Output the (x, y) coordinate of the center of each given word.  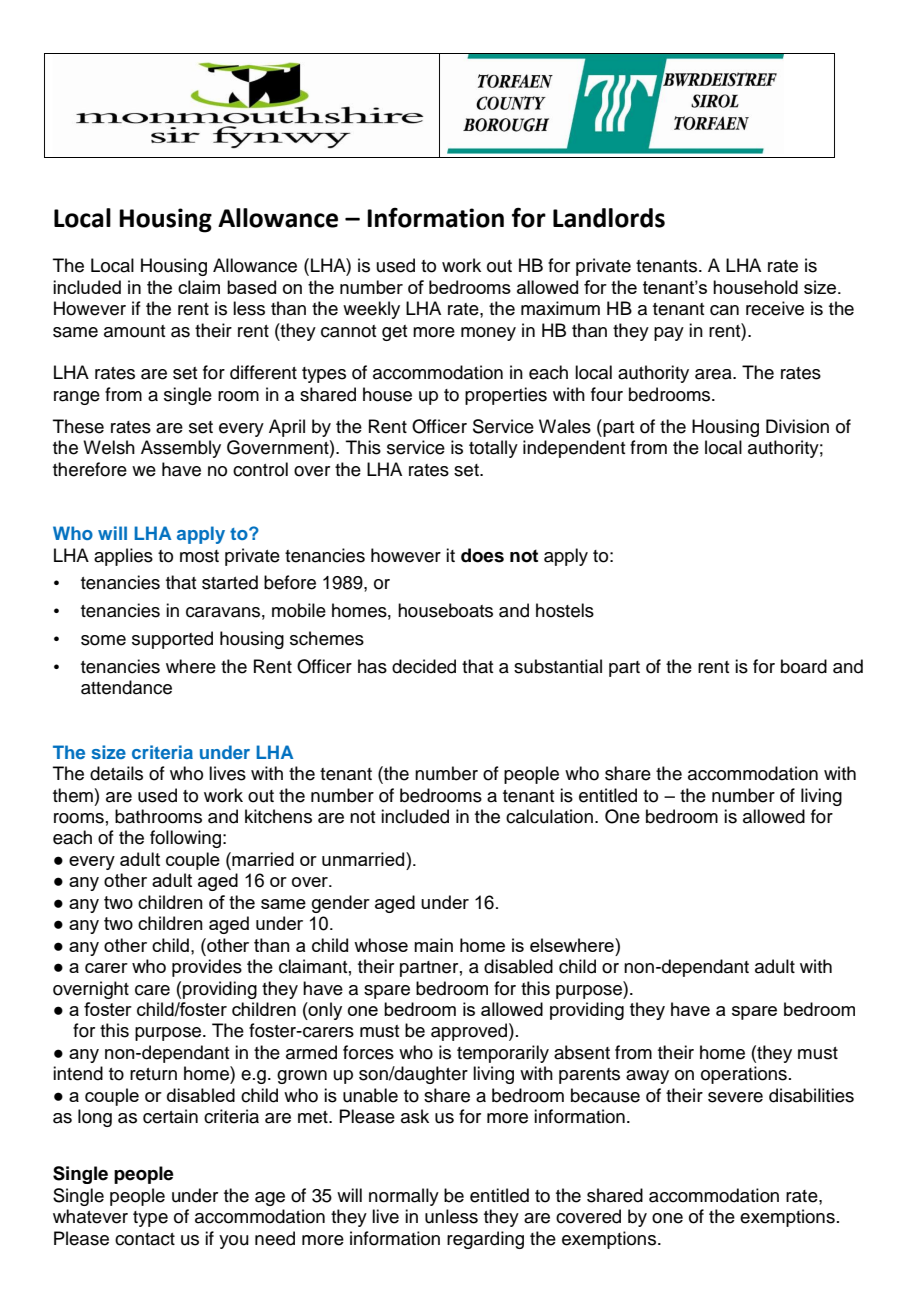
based (251, 287)
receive (775, 308)
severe (735, 1097)
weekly (371, 310)
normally (404, 1197)
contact (145, 1239)
